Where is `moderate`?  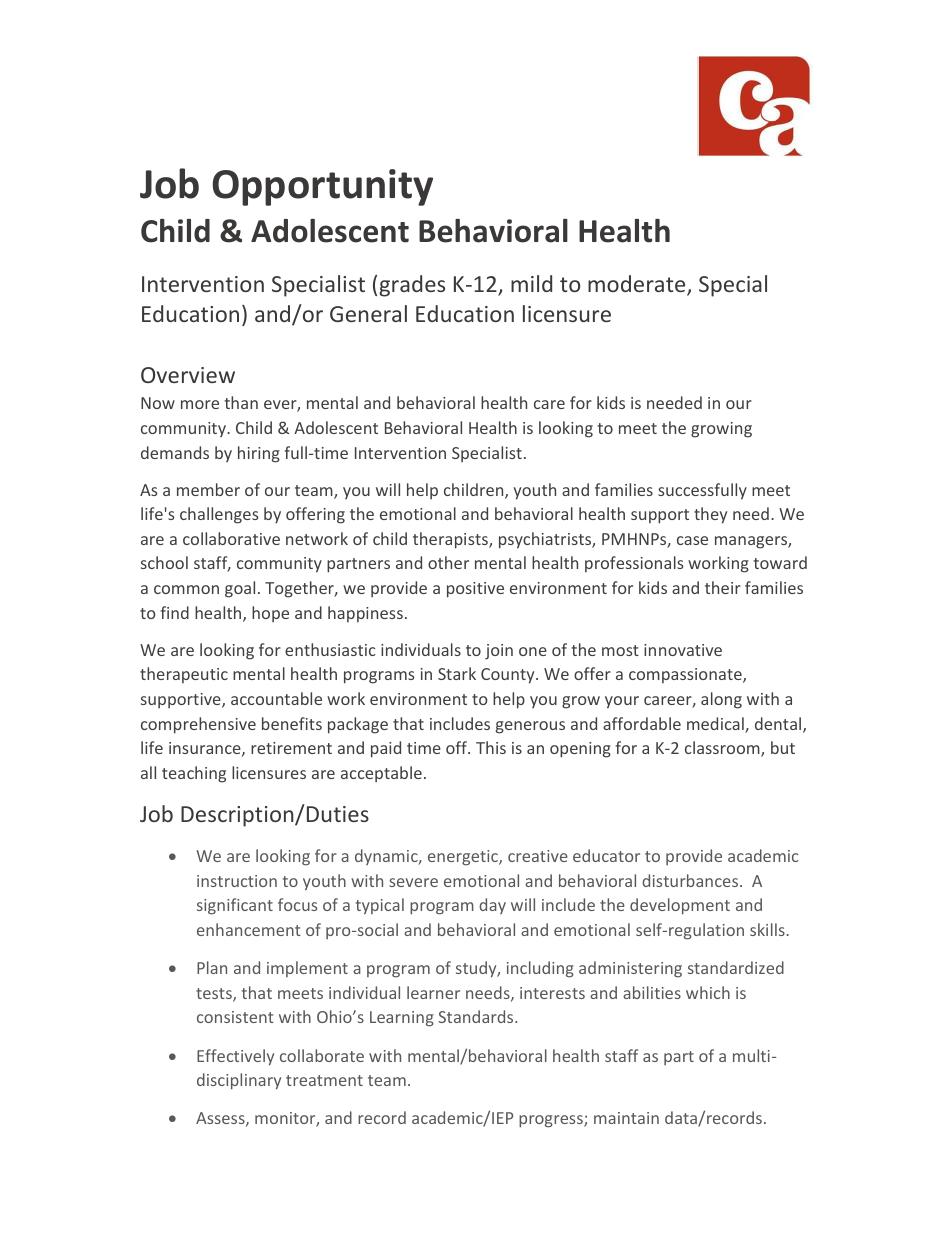
moderate is located at coordinates (638, 285).
